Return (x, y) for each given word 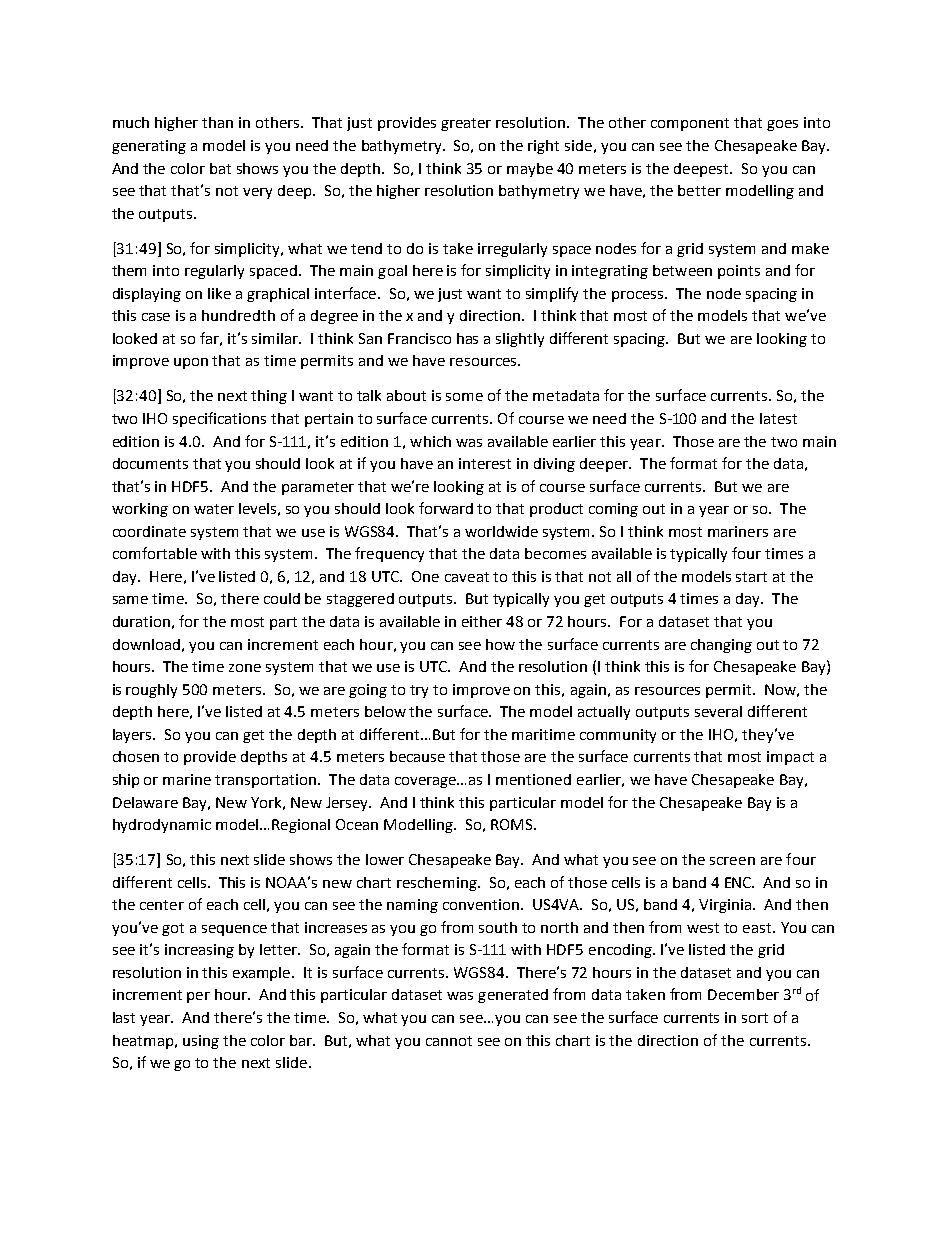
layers (134, 736)
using (201, 1042)
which (430, 441)
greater (466, 124)
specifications (219, 419)
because (417, 756)
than (217, 122)
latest (778, 418)
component (690, 124)
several (718, 711)
